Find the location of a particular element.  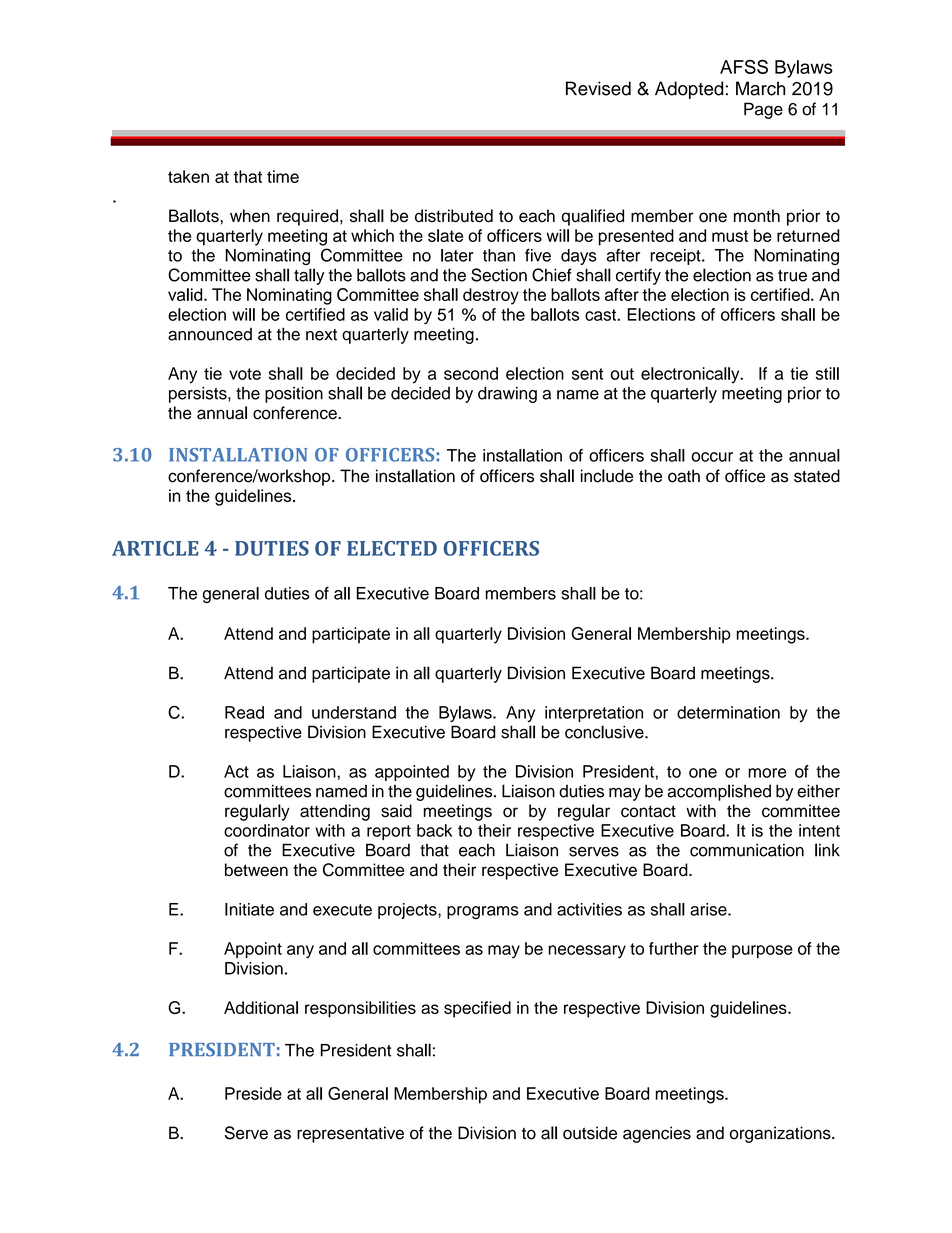

time is located at coordinates (283, 176).
